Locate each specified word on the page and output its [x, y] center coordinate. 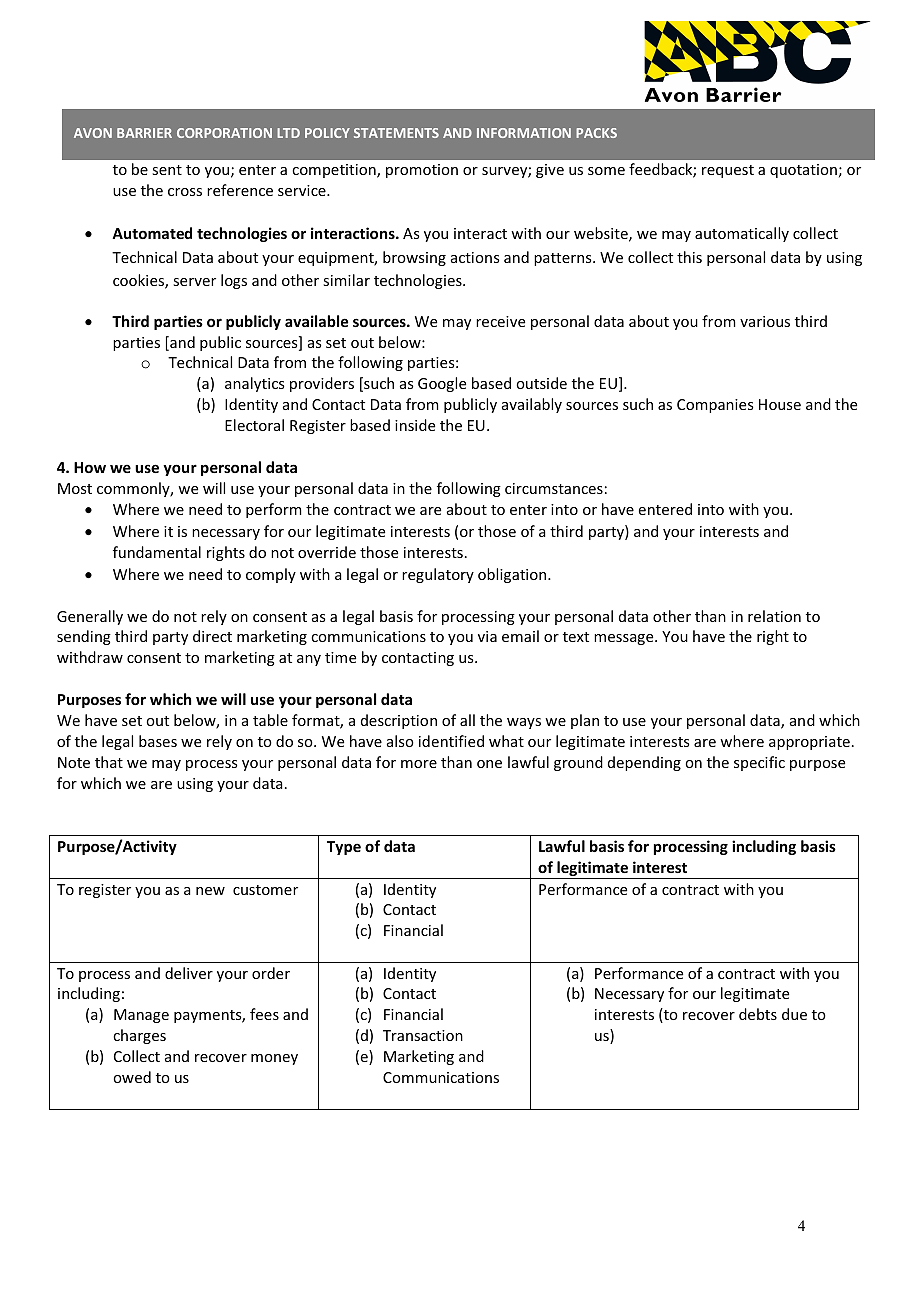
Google [442, 384]
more [419, 764]
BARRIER [144, 133]
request [728, 171]
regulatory [438, 575]
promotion [422, 171]
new [210, 891]
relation [774, 616]
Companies [715, 406]
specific [759, 763]
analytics [254, 384]
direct [212, 636]
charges [139, 1036]
